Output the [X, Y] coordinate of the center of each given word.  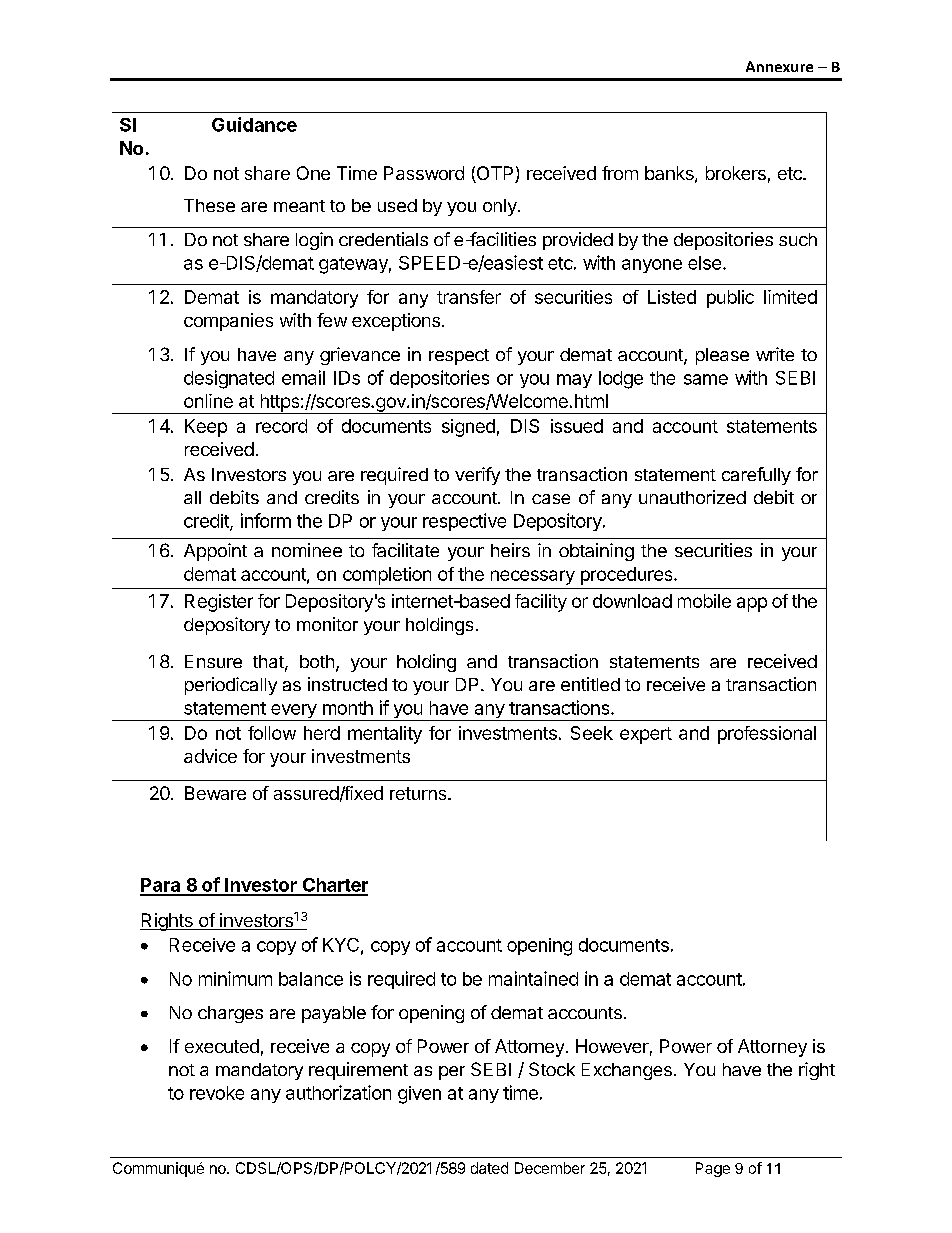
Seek [592, 733]
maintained [533, 978]
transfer [469, 297]
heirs [510, 550]
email [303, 377]
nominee [307, 550]
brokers [736, 173]
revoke [217, 1093]
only [501, 207]
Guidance [254, 124]
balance [311, 979]
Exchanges [627, 1071]
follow [272, 733]
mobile [704, 601]
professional [767, 735]
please [722, 356]
